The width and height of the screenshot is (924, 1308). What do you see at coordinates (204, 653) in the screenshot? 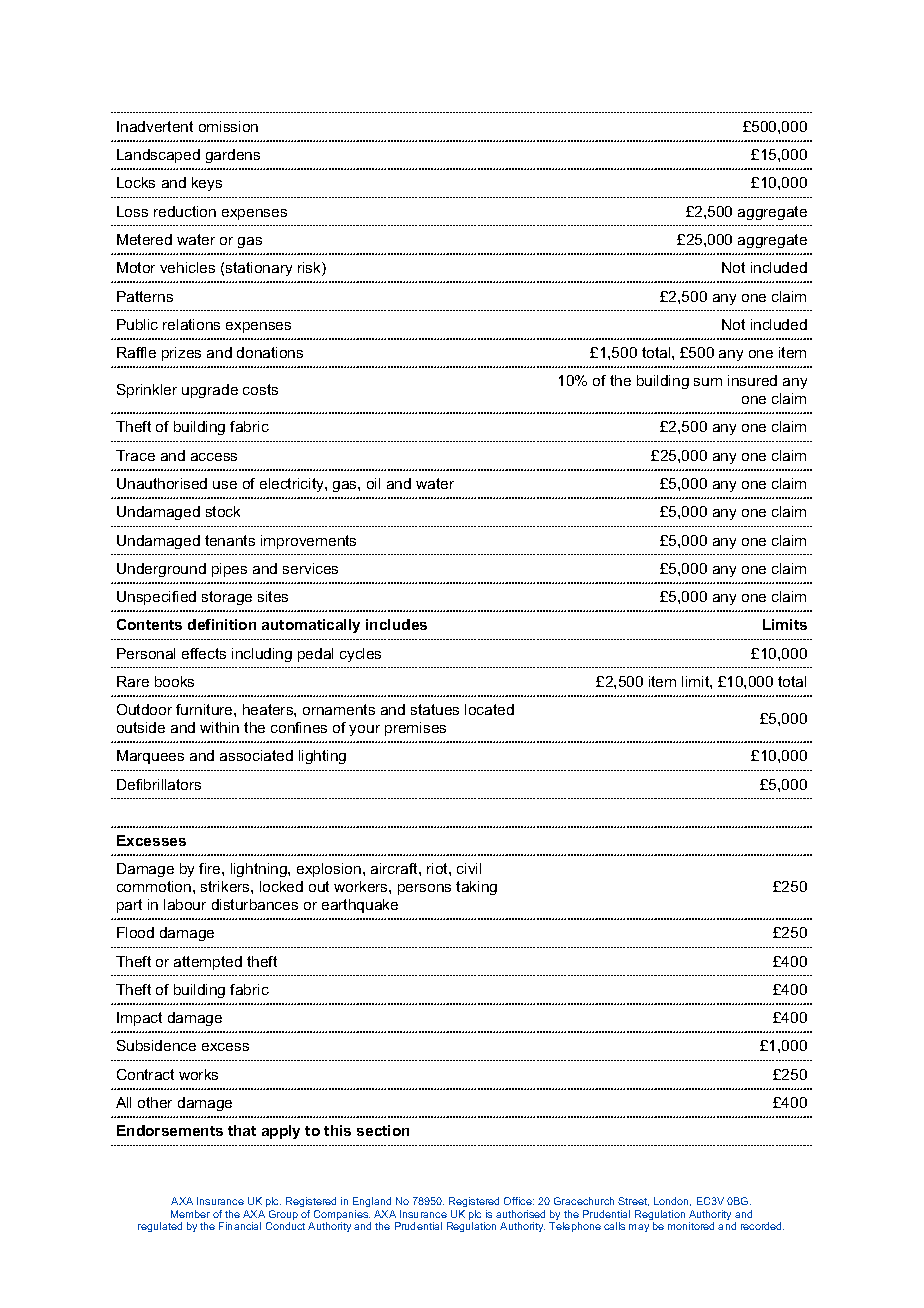
I see `effects` at bounding box center [204, 653].
